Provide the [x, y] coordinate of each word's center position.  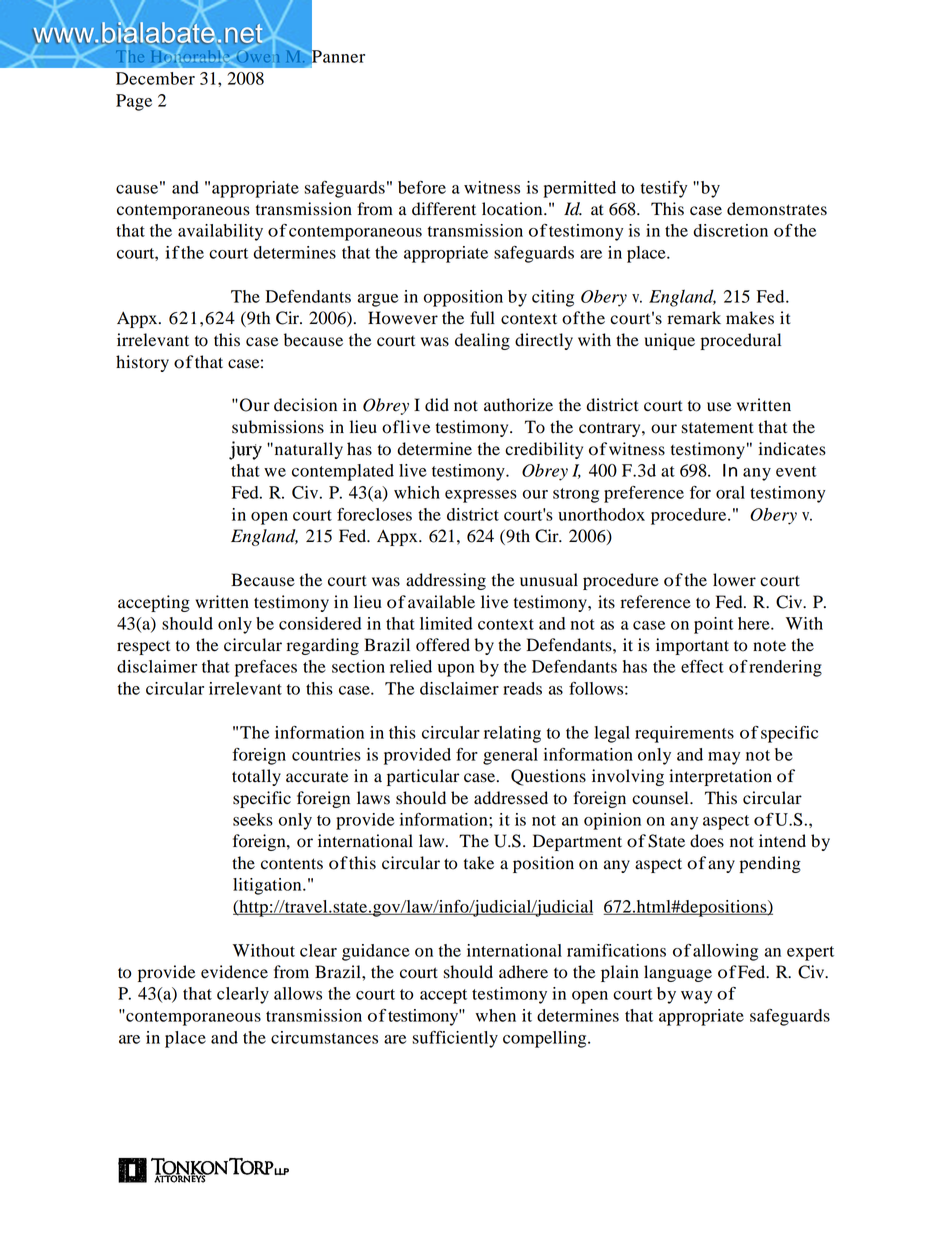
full [482, 318]
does [707, 841]
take [479, 863]
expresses [481, 496]
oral [730, 492]
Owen [257, 57]
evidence [234, 972]
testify [664, 189]
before [422, 187]
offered [443, 645]
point [714, 625]
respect [143, 648]
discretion [730, 230]
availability [220, 232]
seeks [253, 819]
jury [245, 450]
